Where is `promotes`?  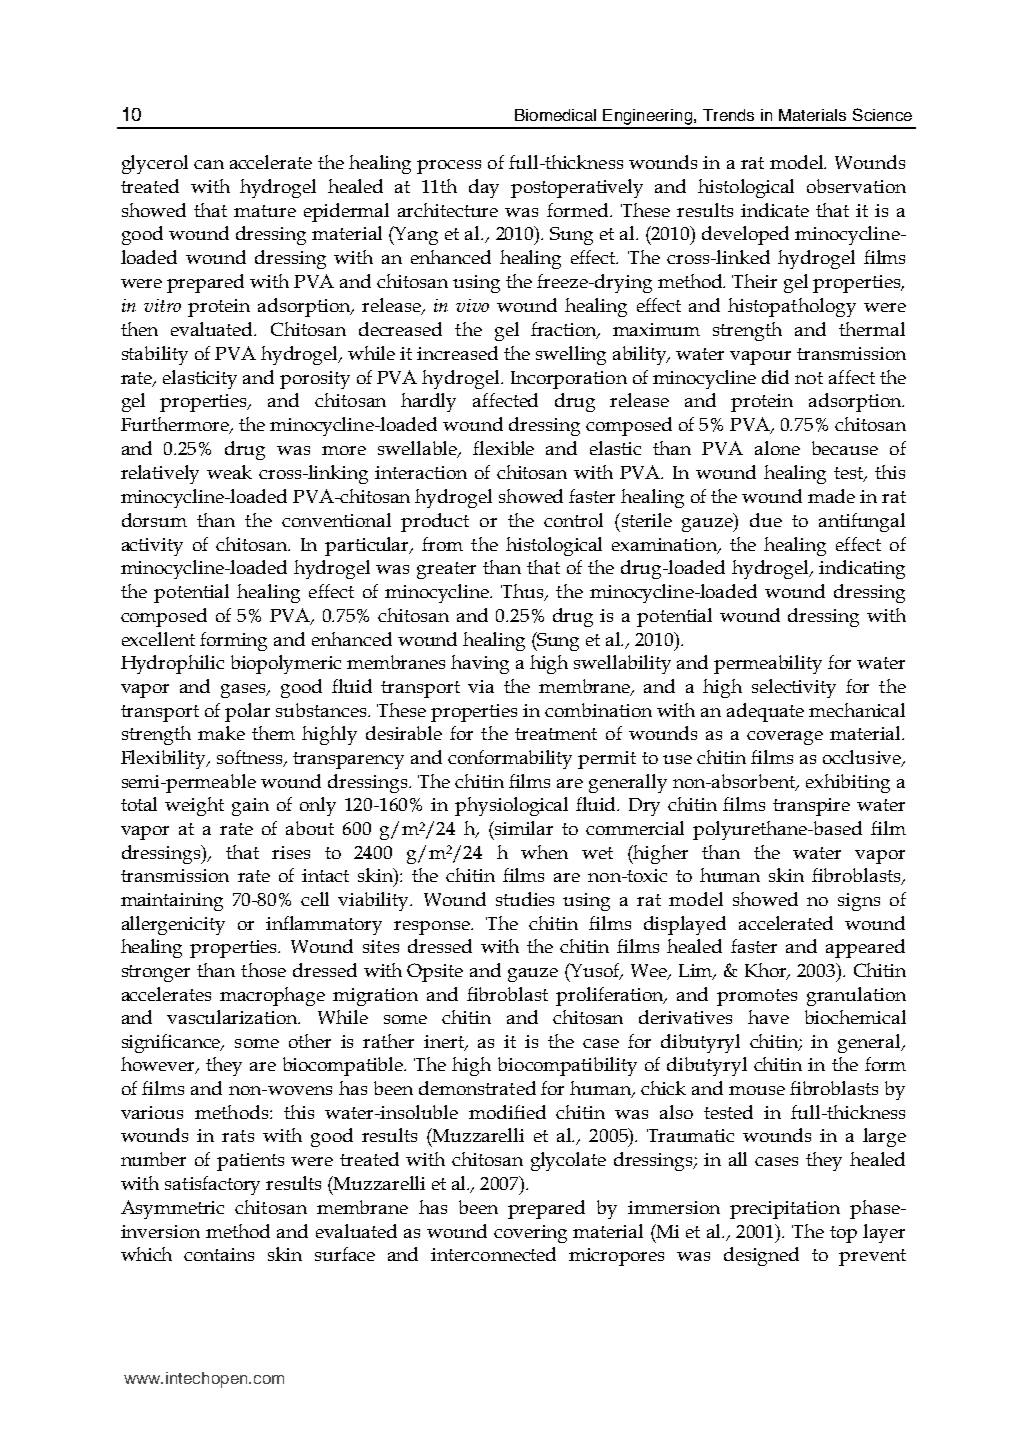
promotes is located at coordinates (757, 997).
